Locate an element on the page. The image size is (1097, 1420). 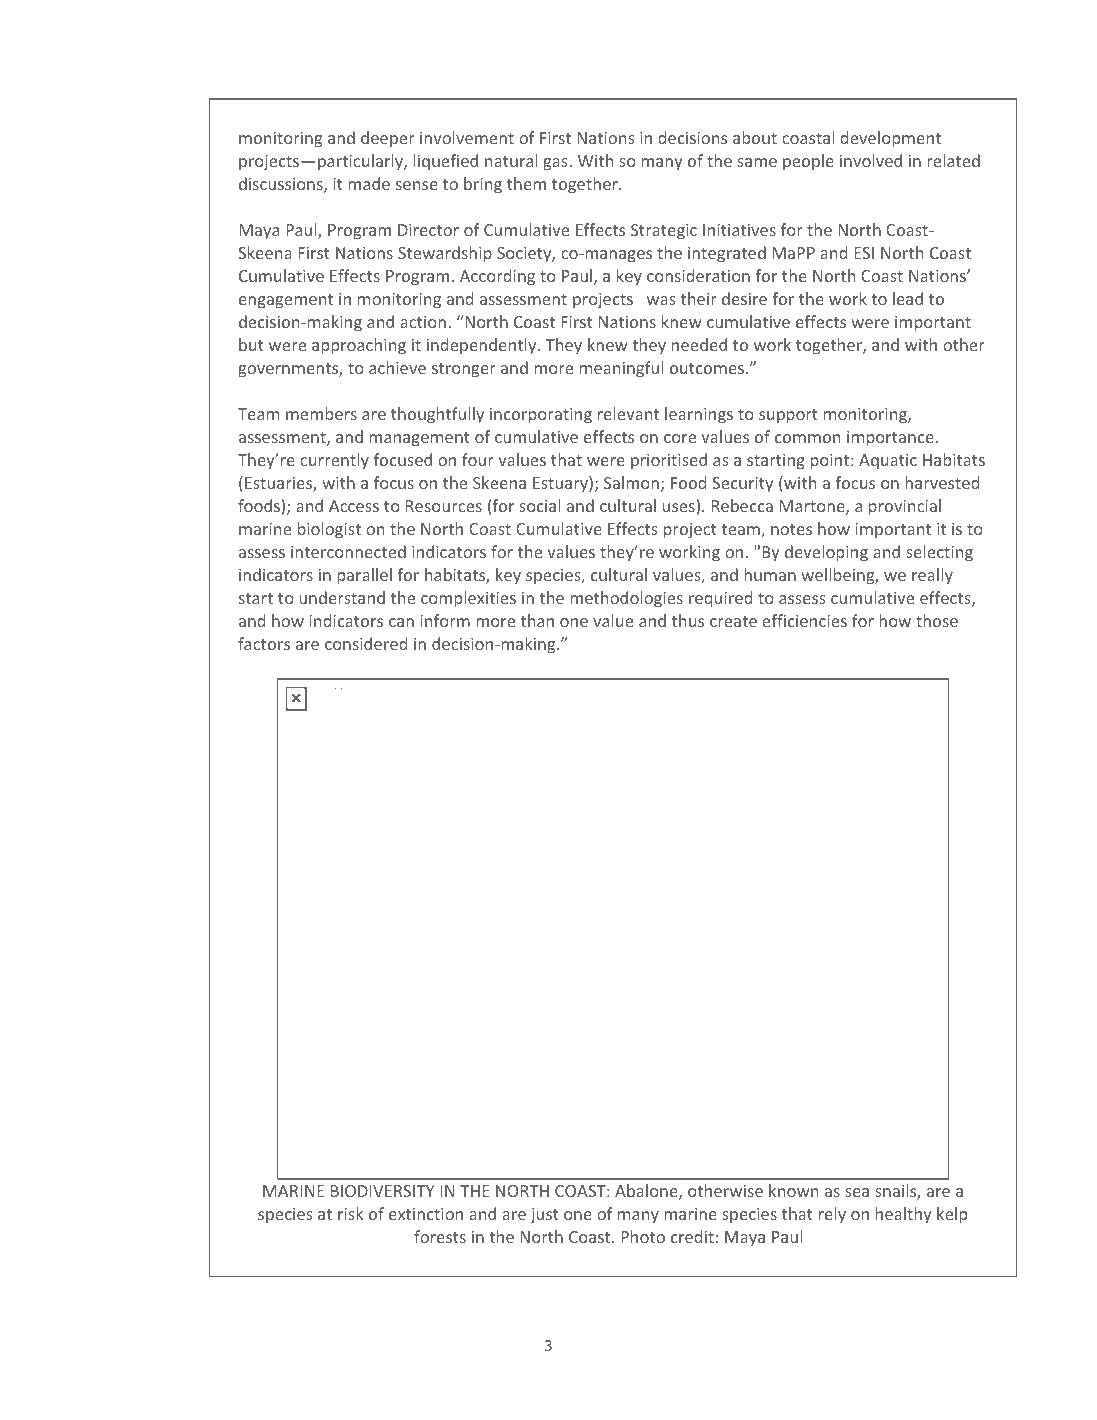
gas is located at coordinates (555, 164).
